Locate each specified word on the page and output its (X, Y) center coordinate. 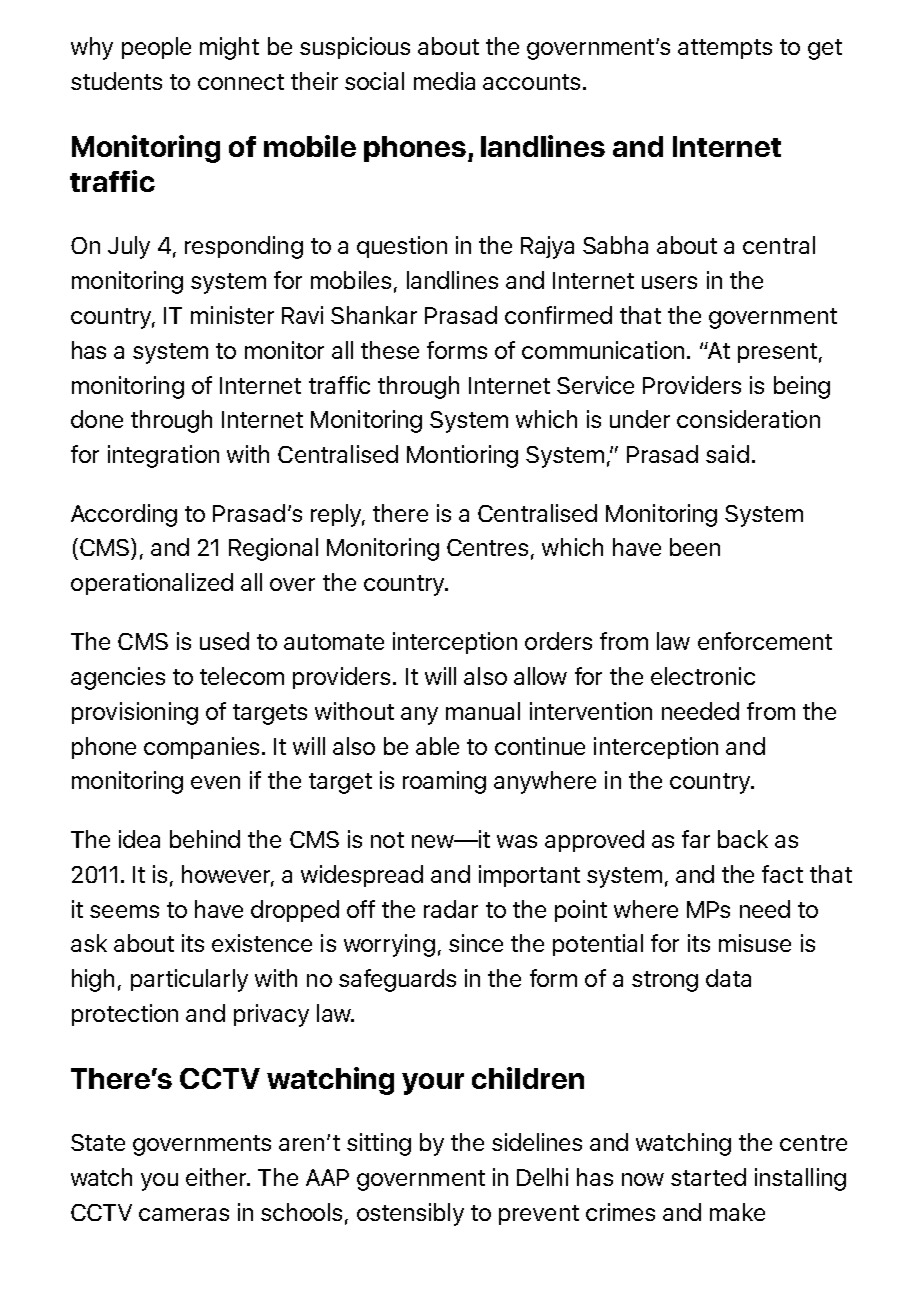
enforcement (765, 641)
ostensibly (410, 1214)
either (217, 1177)
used (224, 641)
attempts (725, 49)
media (444, 81)
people (156, 48)
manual (483, 711)
